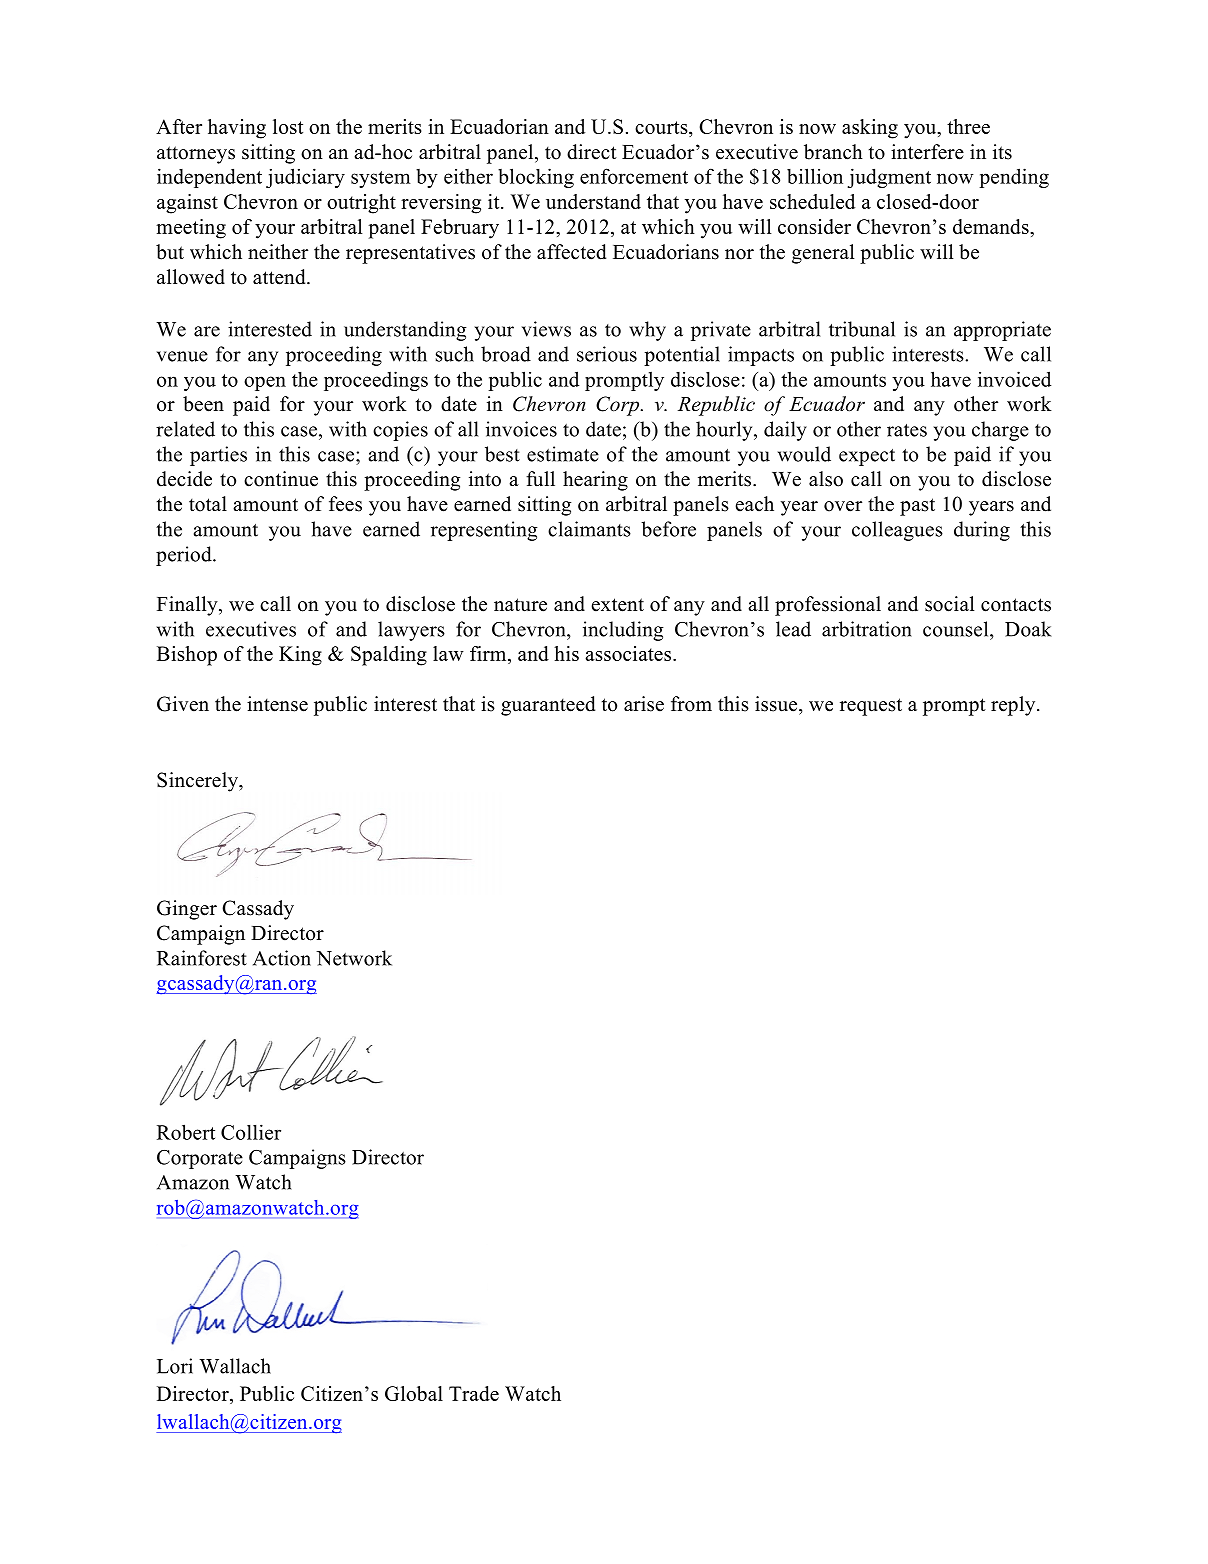 The image size is (1208, 1564). I want to click on claimants, so click(589, 529).
